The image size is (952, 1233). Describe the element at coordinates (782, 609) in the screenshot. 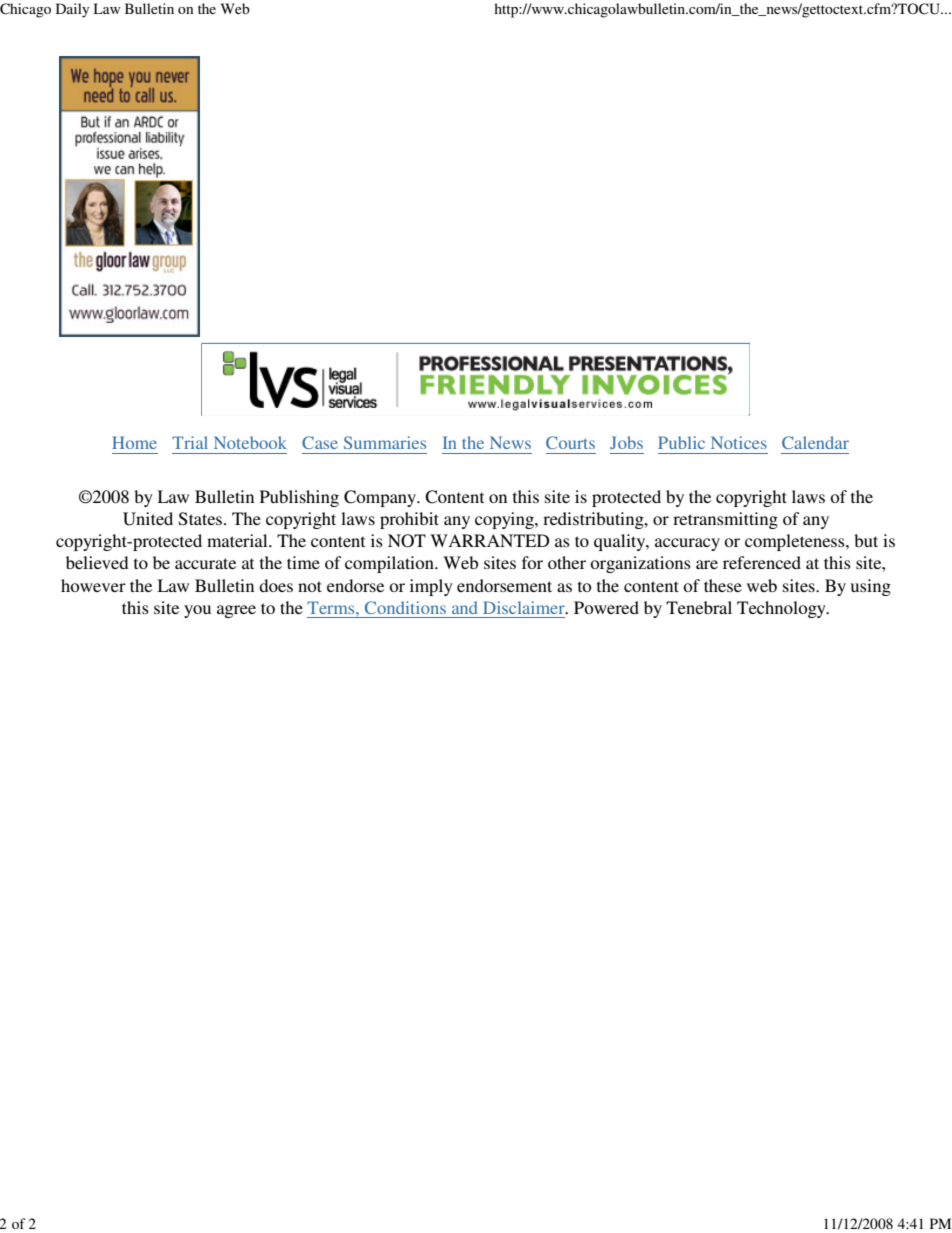

I see `Technology` at that location.
